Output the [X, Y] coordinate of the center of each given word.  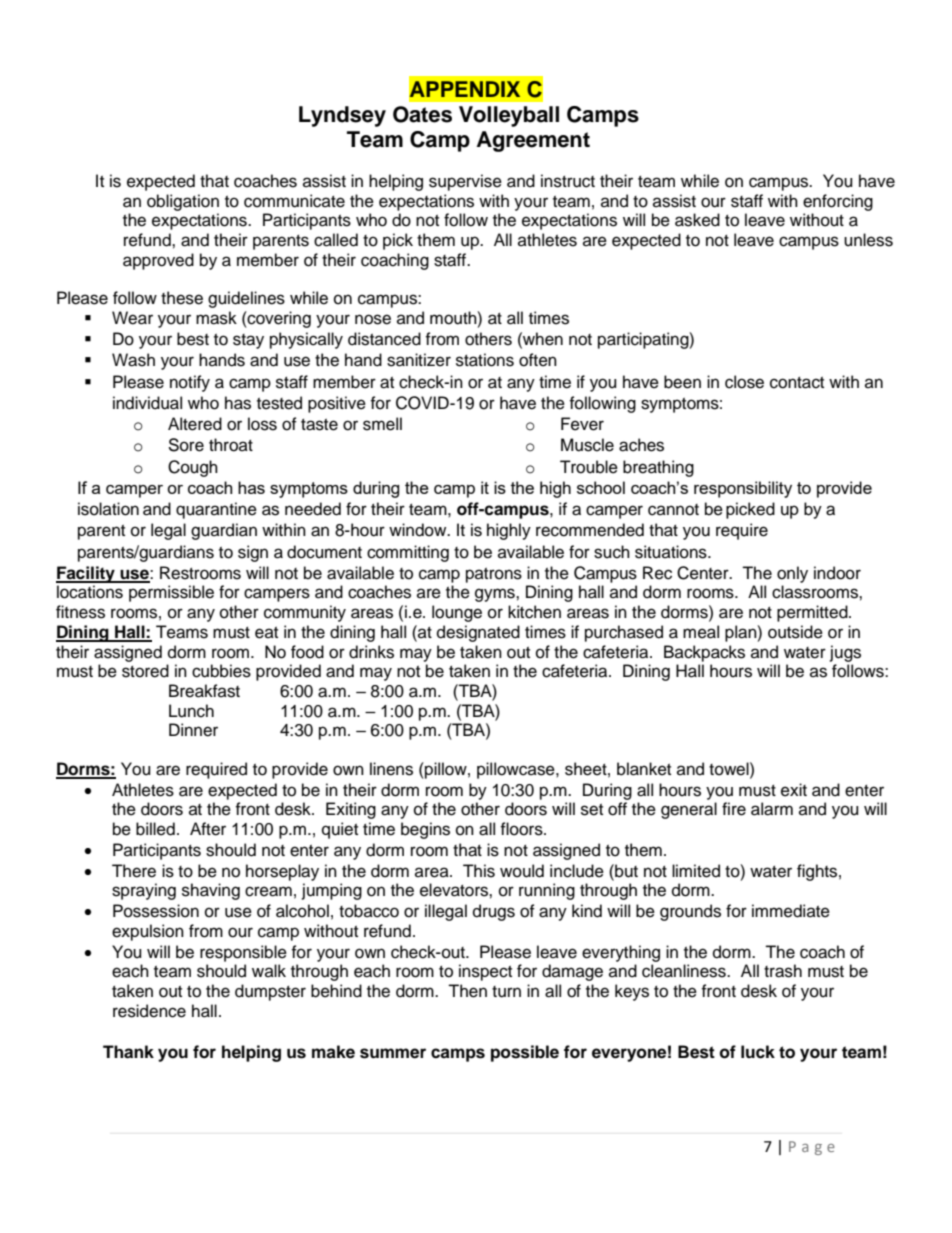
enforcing [838, 202]
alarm [772, 809]
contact [797, 383]
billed [155, 829]
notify [190, 383]
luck [758, 1052]
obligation [183, 202]
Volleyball [509, 116]
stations [485, 360]
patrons [494, 575]
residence [149, 1011]
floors [522, 829]
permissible [171, 593]
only [792, 574]
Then [467, 991]
